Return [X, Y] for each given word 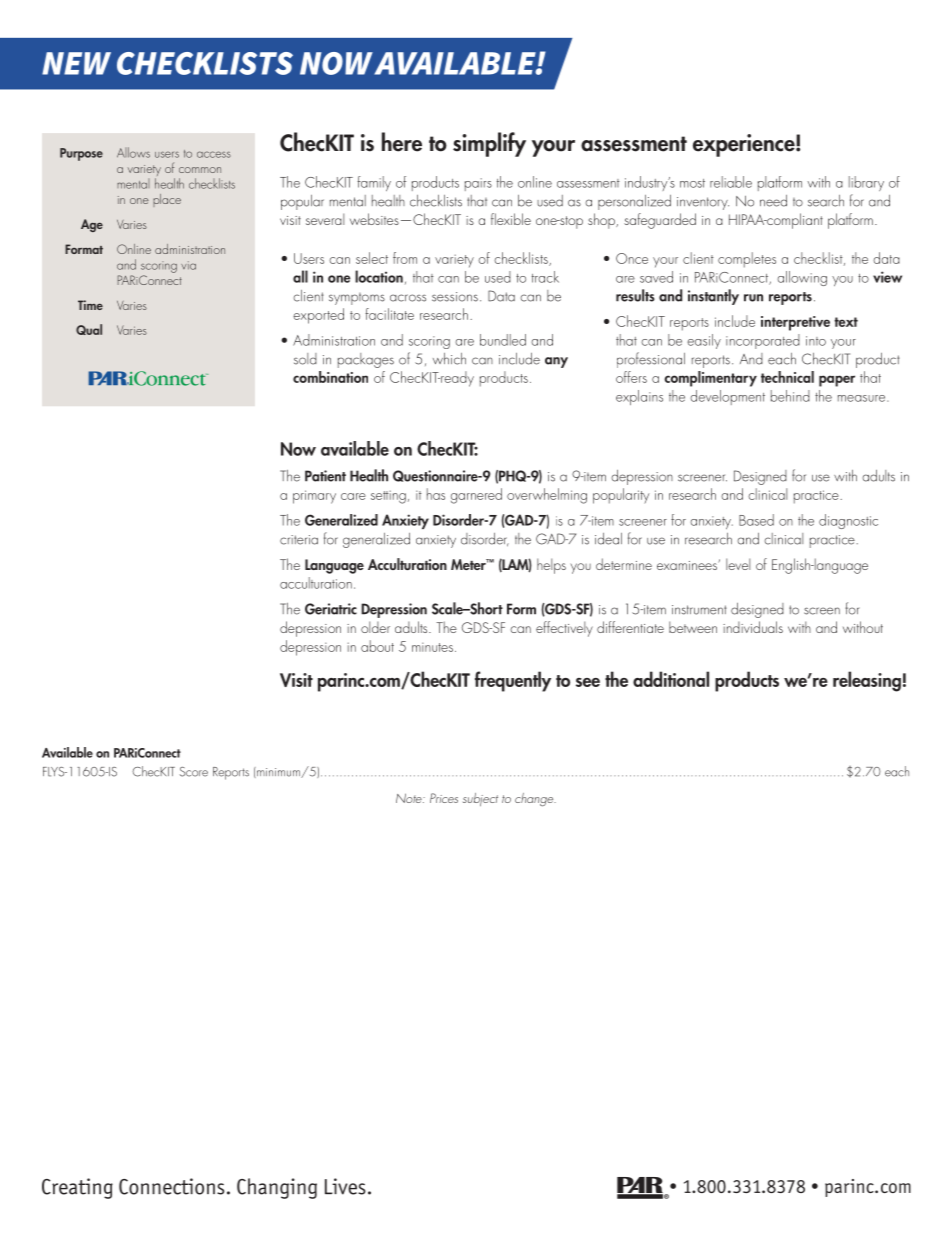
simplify [489, 144]
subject [480, 799]
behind [790, 396]
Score [194, 772]
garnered [476, 496]
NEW [76, 63]
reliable [731, 182]
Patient [325, 476]
